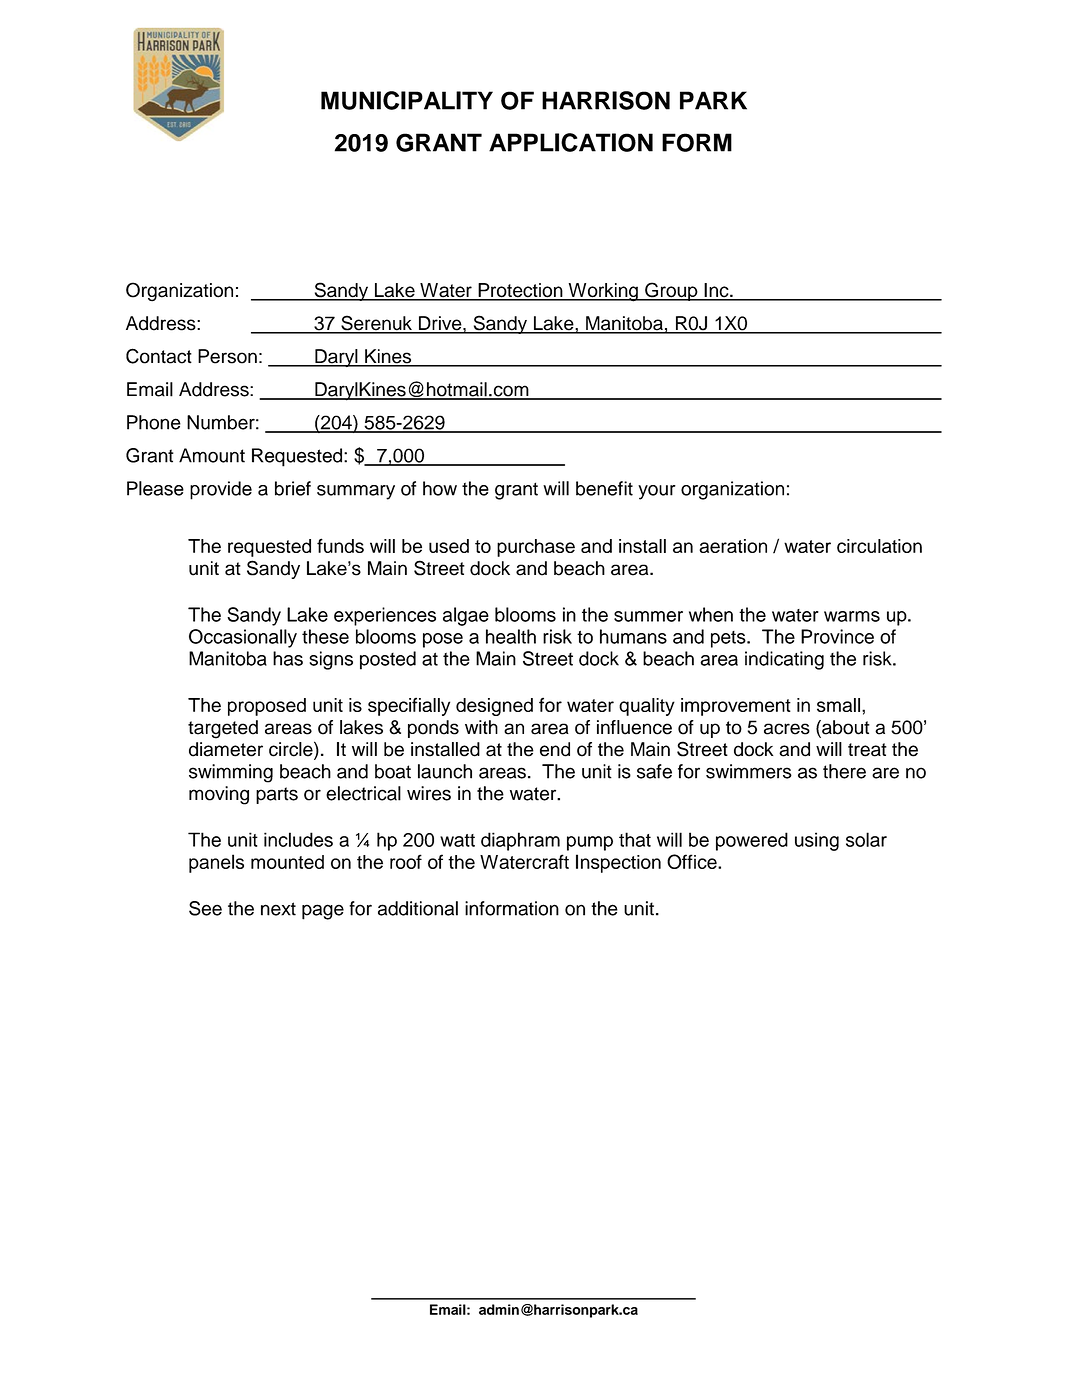 This page has height=1381, width=1067. I want to click on MUNICIPALITY, so click(407, 100).
